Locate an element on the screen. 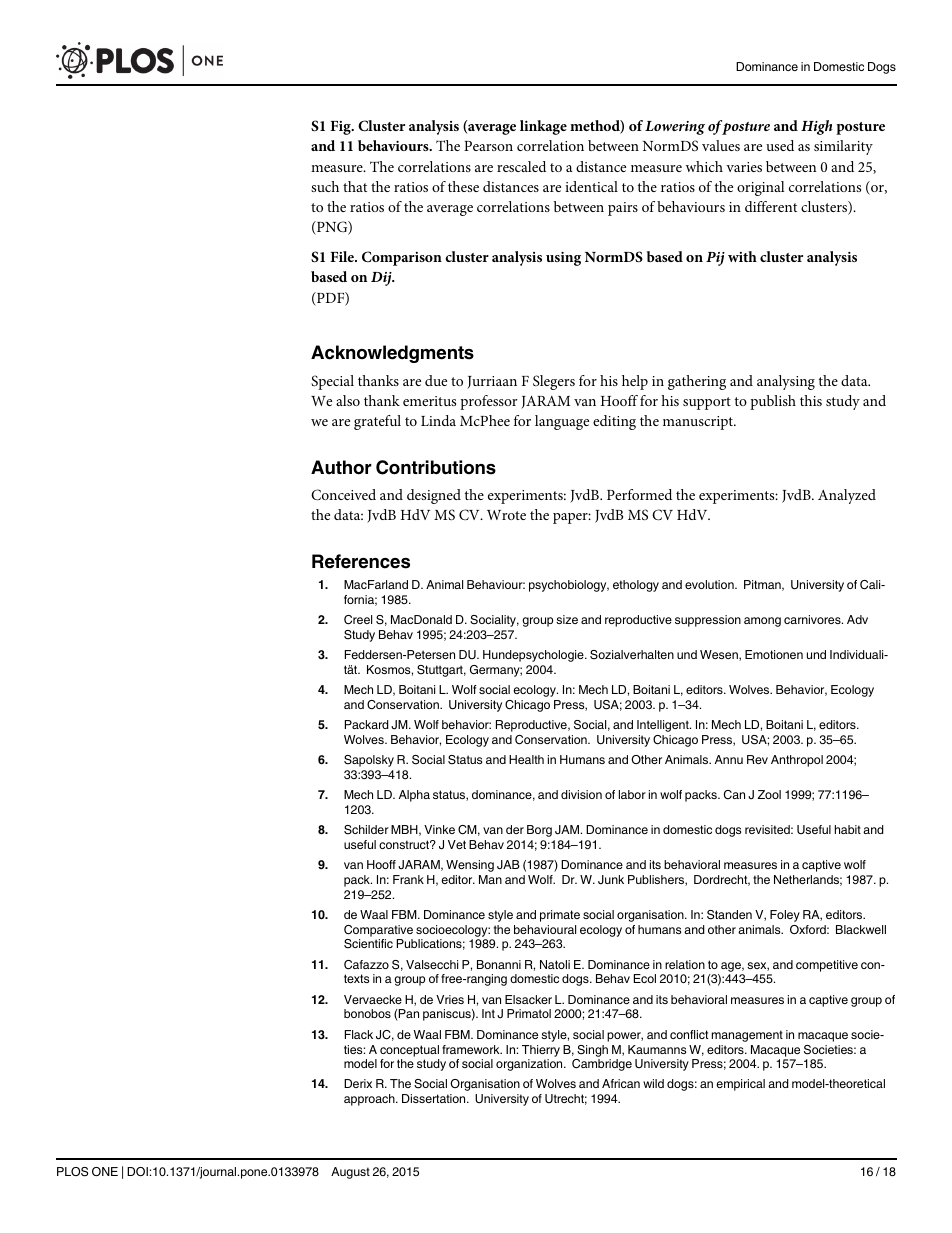  Dissertation is located at coordinates (435, 1098).
